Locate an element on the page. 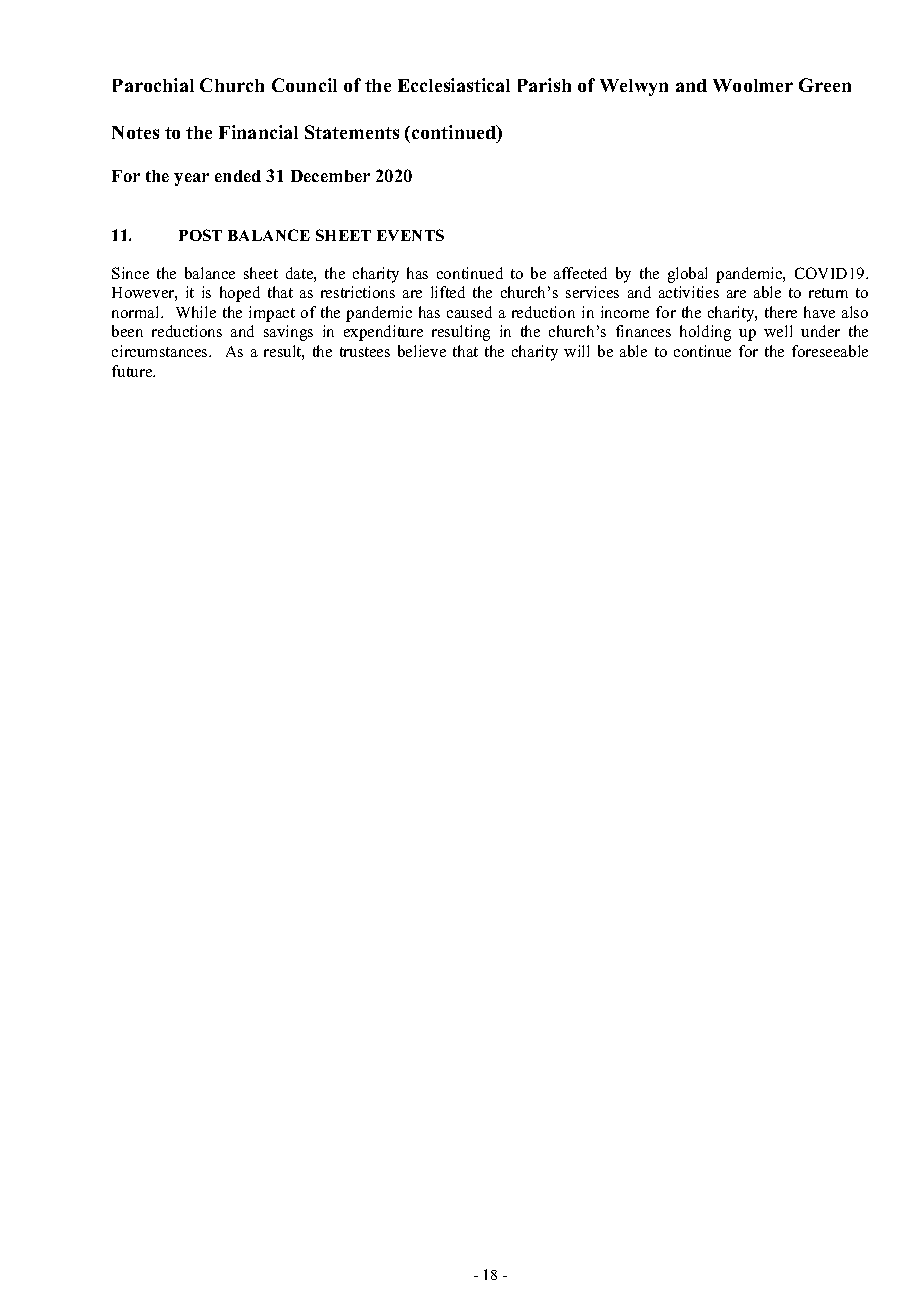 The height and width of the document is (1308, 924). December is located at coordinates (330, 176).
